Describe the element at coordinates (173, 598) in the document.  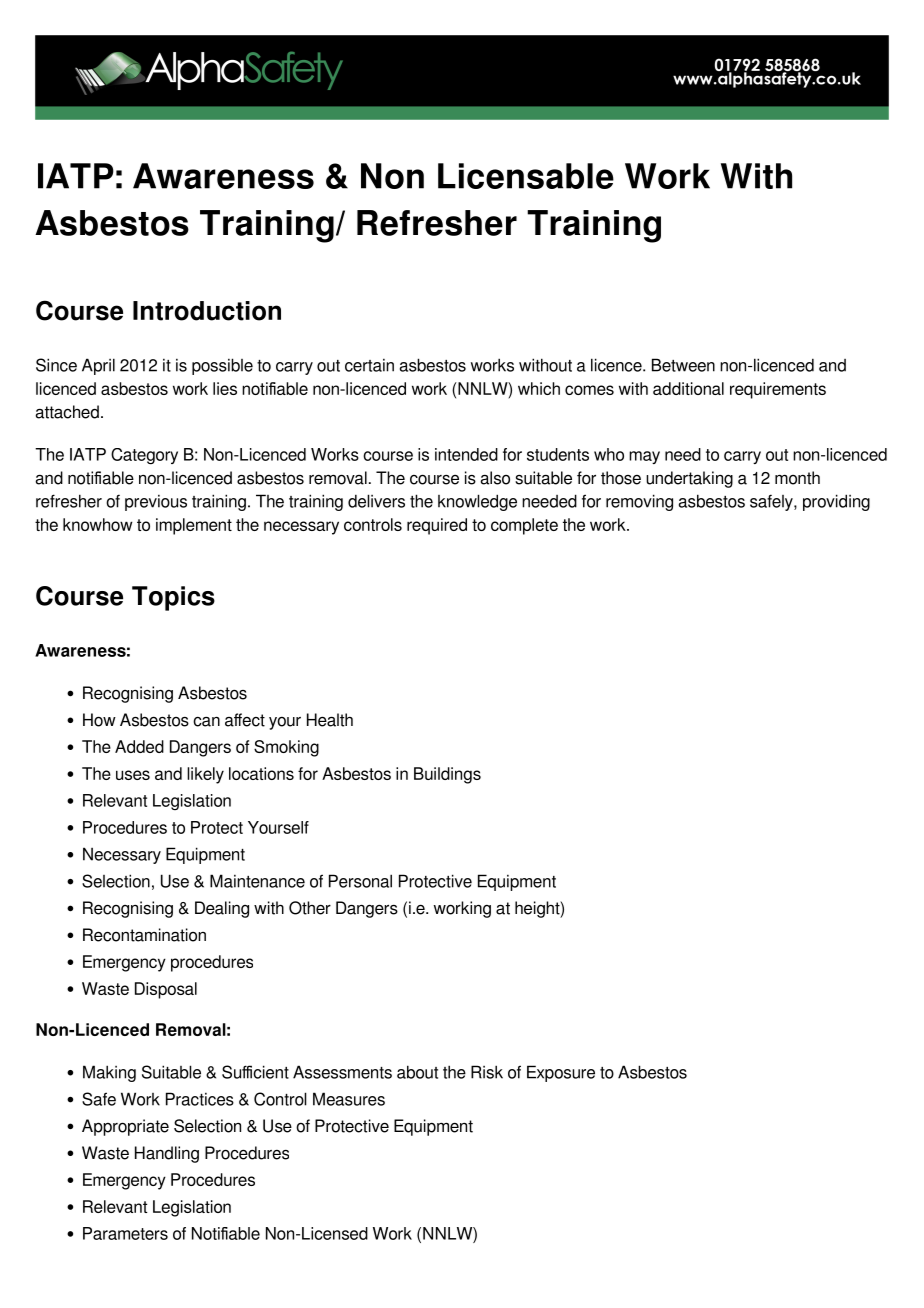
I see `Topics` at that location.
